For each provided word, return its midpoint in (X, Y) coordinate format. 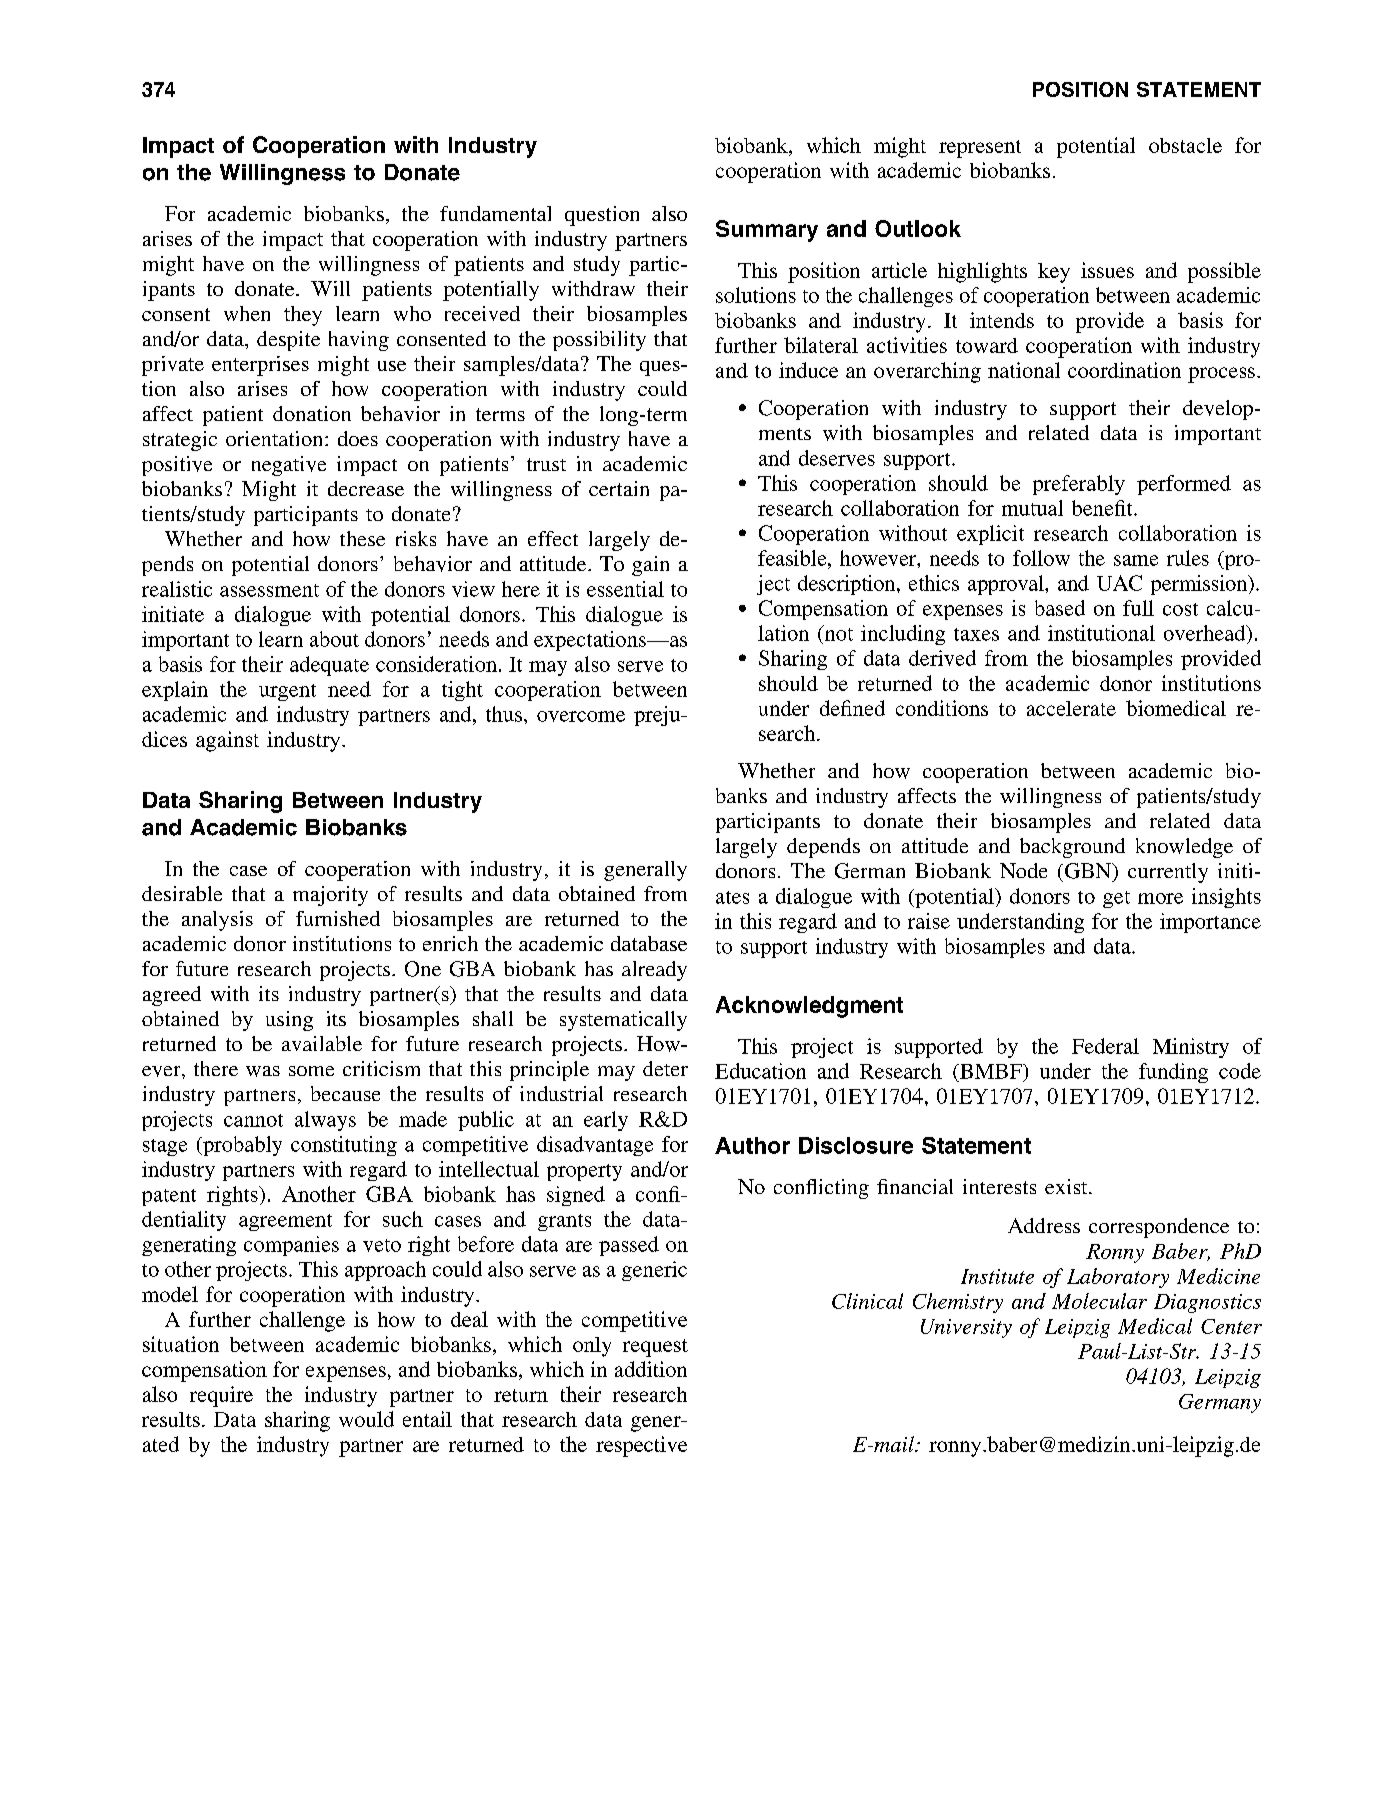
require (221, 1396)
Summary (767, 231)
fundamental (495, 213)
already (654, 971)
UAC (1119, 583)
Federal (1105, 1046)
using (289, 1021)
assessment (269, 590)
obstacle (1185, 145)
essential (625, 589)
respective (641, 1446)
